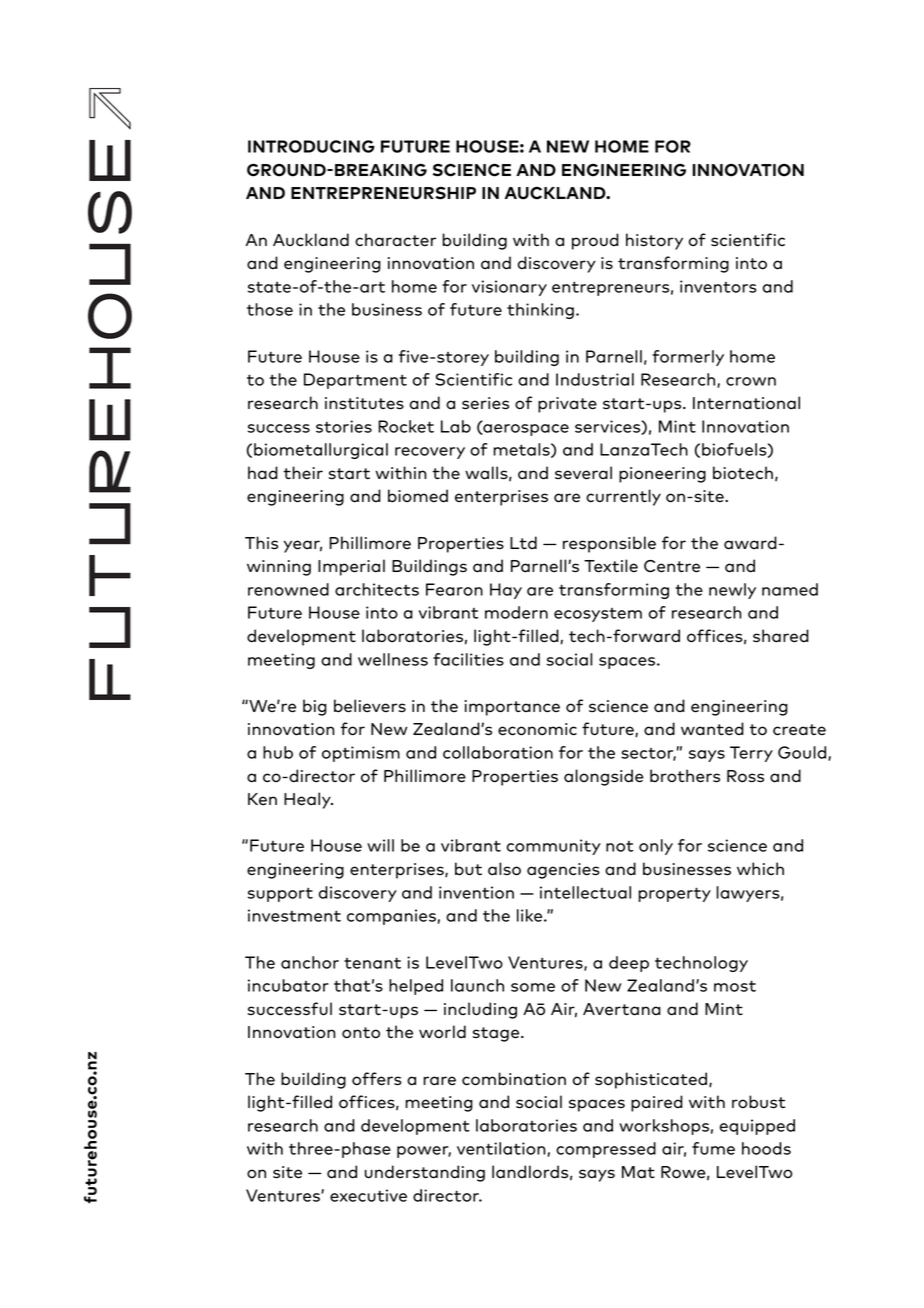  Describe the element at coordinates (523, 542) in the screenshot. I see `Ltd` at that location.
